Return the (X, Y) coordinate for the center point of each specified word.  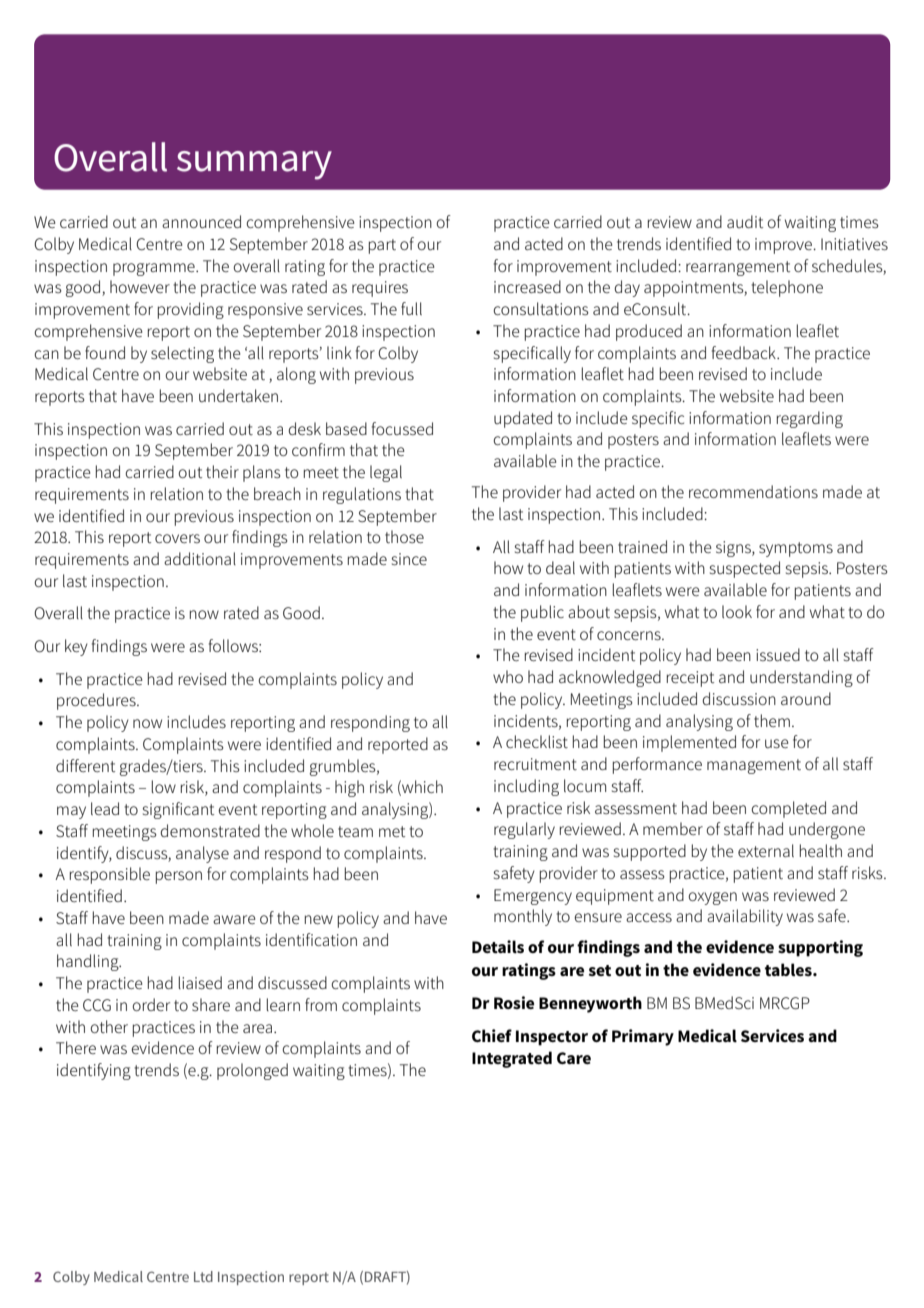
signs (734, 549)
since (409, 559)
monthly (523, 917)
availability (745, 917)
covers (177, 538)
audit (745, 221)
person (179, 877)
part (382, 246)
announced (201, 221)
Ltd (203, 1276)
